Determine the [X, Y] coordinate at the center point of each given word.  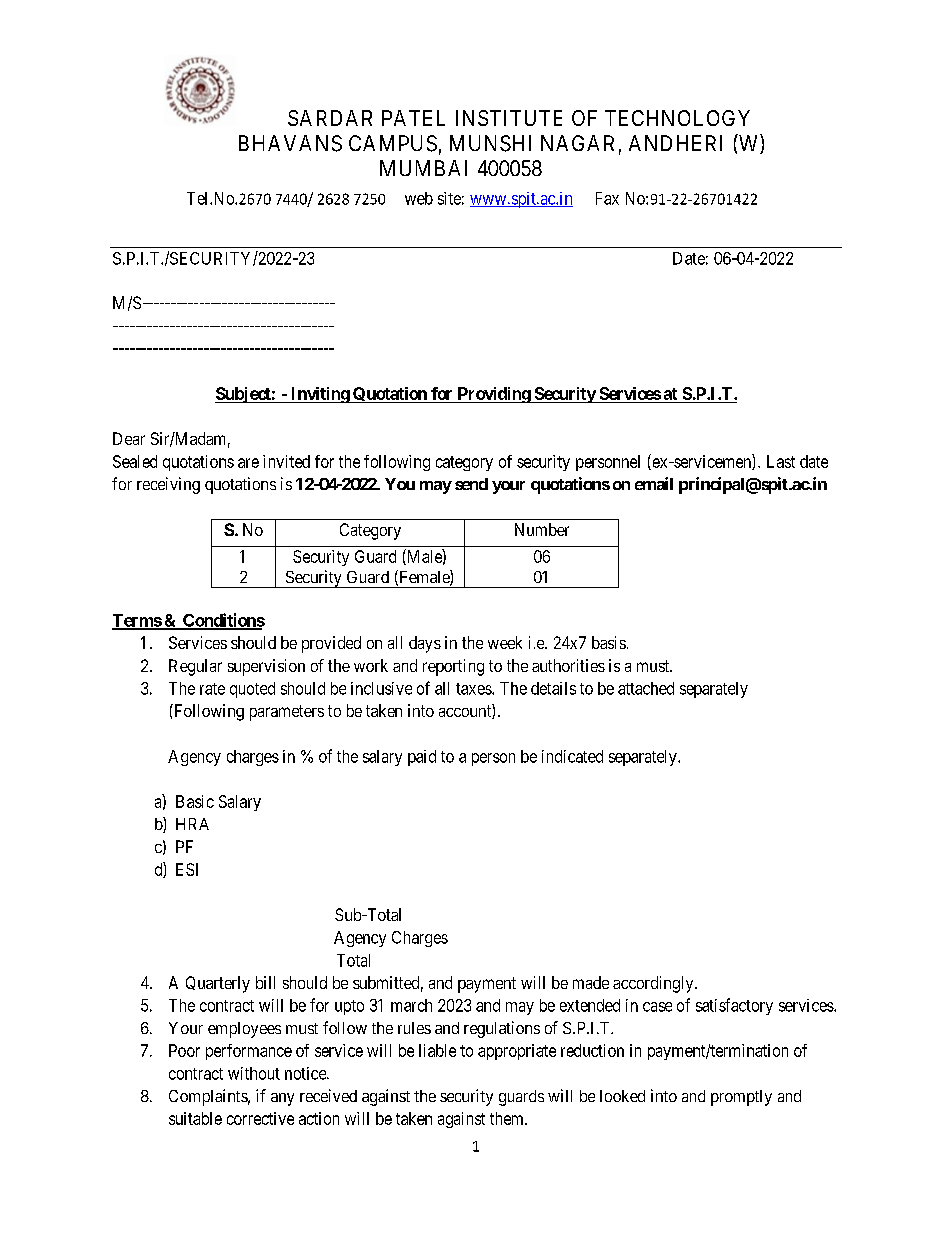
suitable [195, 1118]
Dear [129, 438]
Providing [493, 395]
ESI [187, 869]
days [425, 644]
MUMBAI [423, 168]
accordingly [654, 984]
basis [609, 642]
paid [422, 758]
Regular [195, 667]
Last [781, 461]
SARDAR [330, 118]
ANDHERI [675, 143]
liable [437, 1050]
